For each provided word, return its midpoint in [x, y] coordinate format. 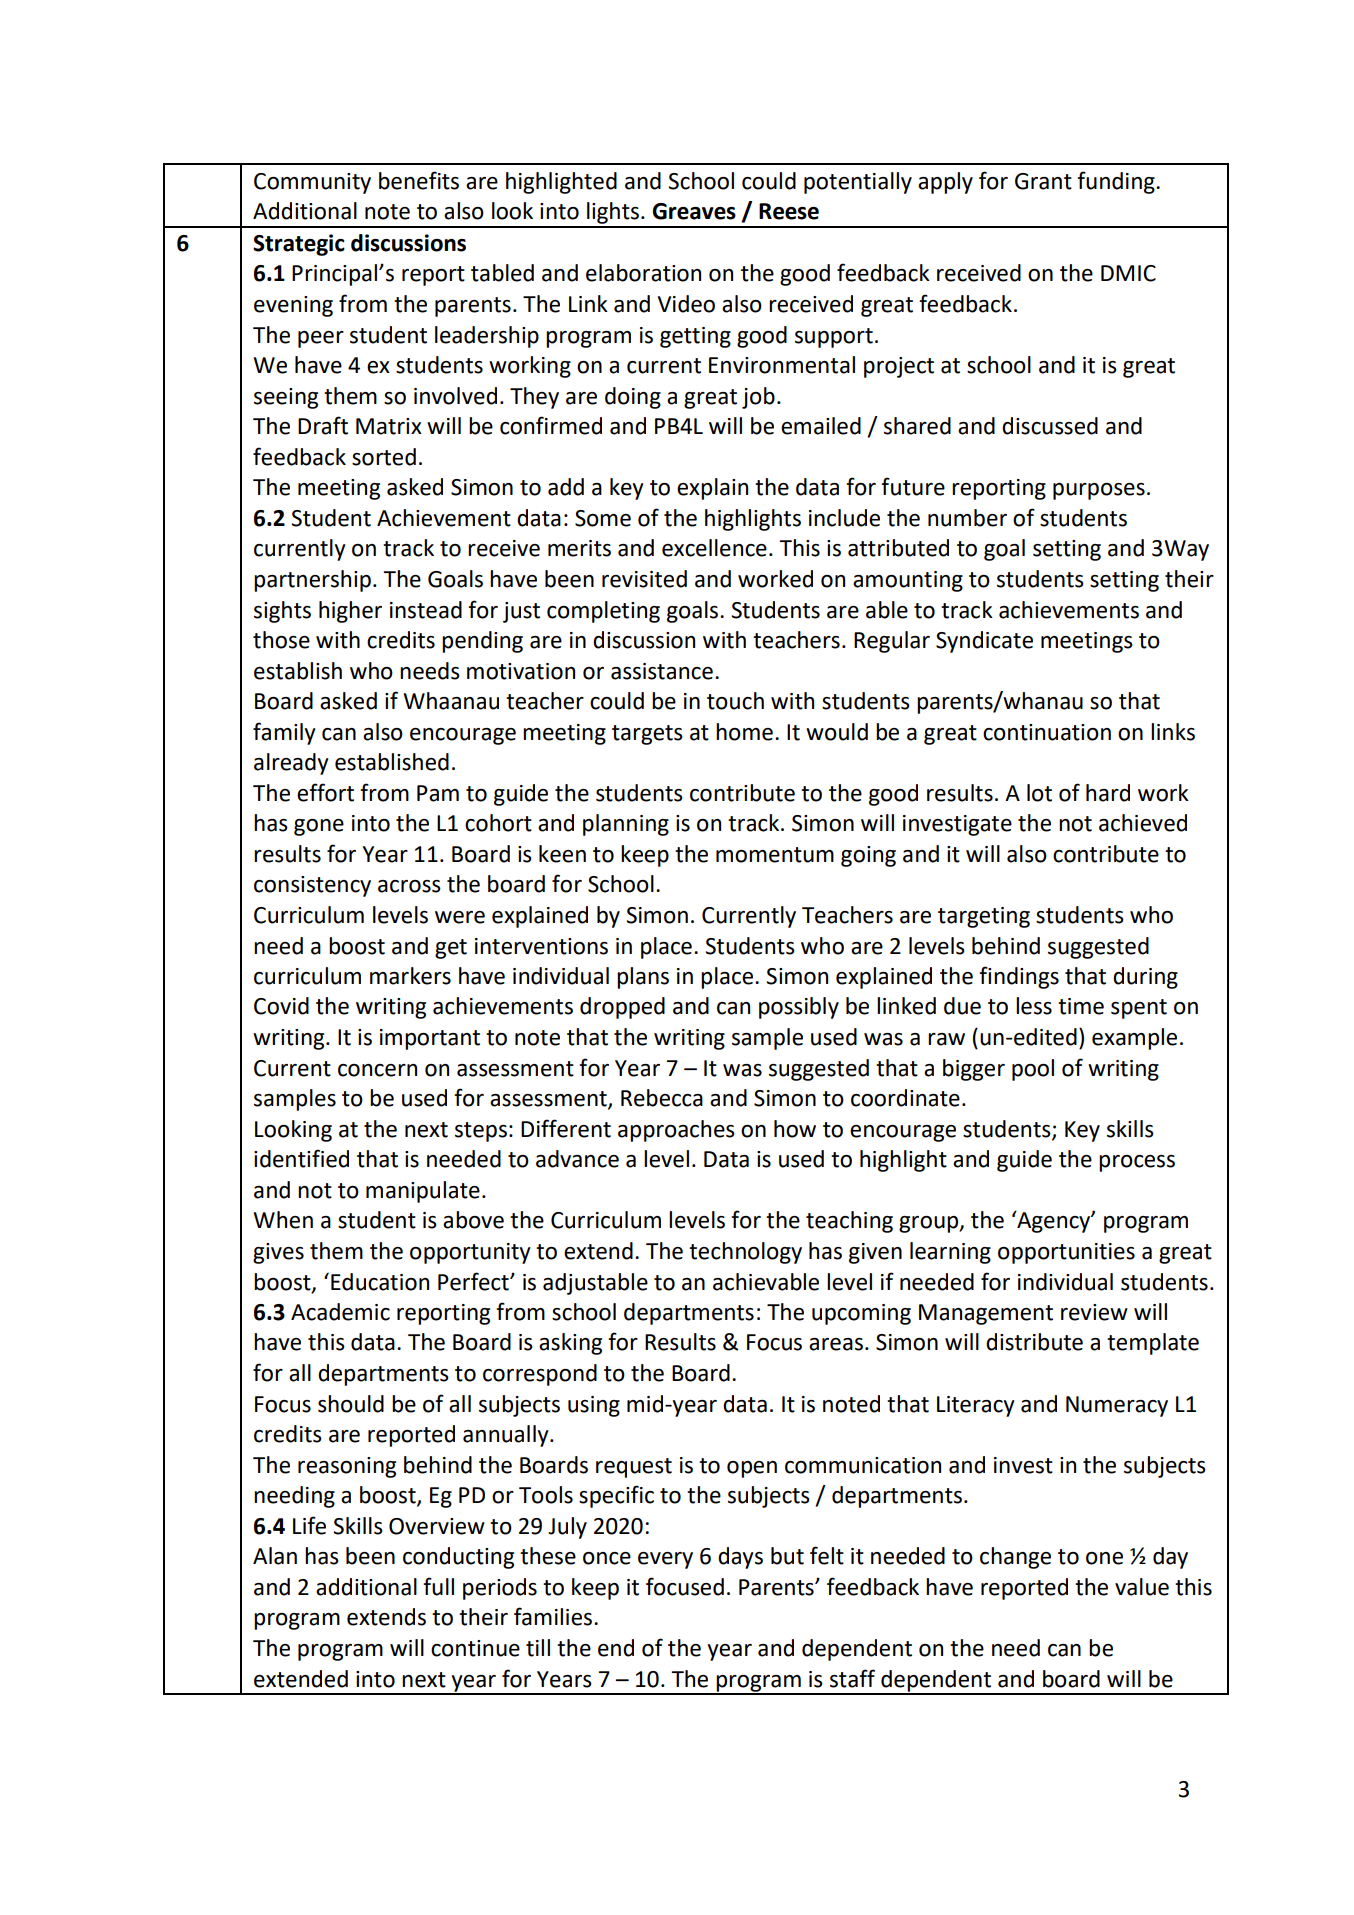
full [438, 1586]
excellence [714, 548]
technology [745, 1253]
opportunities [1066, 1253]
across [409, 886]
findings [1019, 977]
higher [350, 612]
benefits [419, 180]
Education [380, 1282]
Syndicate [984, 642]
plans [643, 978]
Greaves [694, 211]
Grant [1043, 181]
